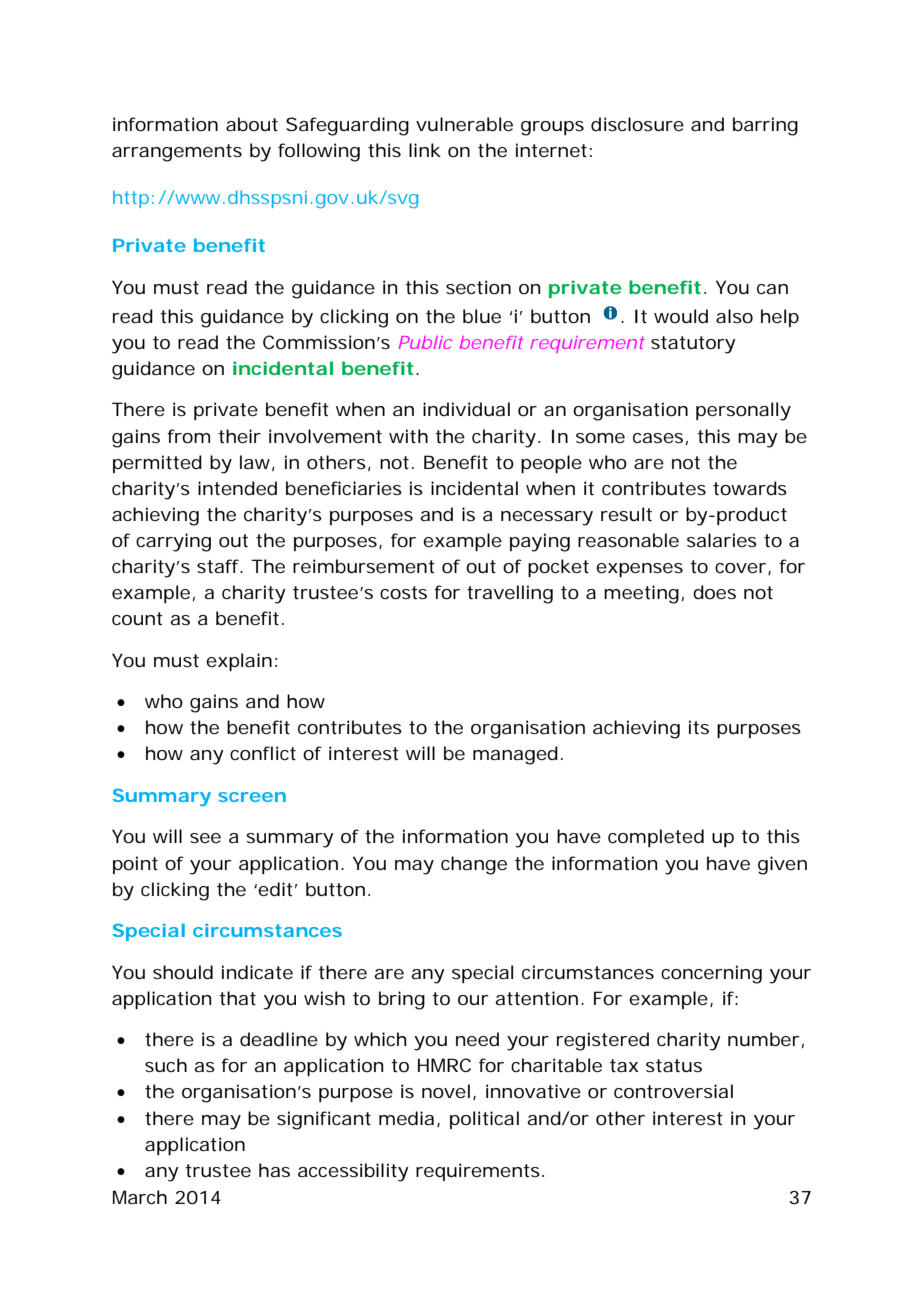 Image resolution: width=924 pixels, height=1308 pixels. Describe the element at coordinates (274, 1170) in the page. I see `has` at that location.
